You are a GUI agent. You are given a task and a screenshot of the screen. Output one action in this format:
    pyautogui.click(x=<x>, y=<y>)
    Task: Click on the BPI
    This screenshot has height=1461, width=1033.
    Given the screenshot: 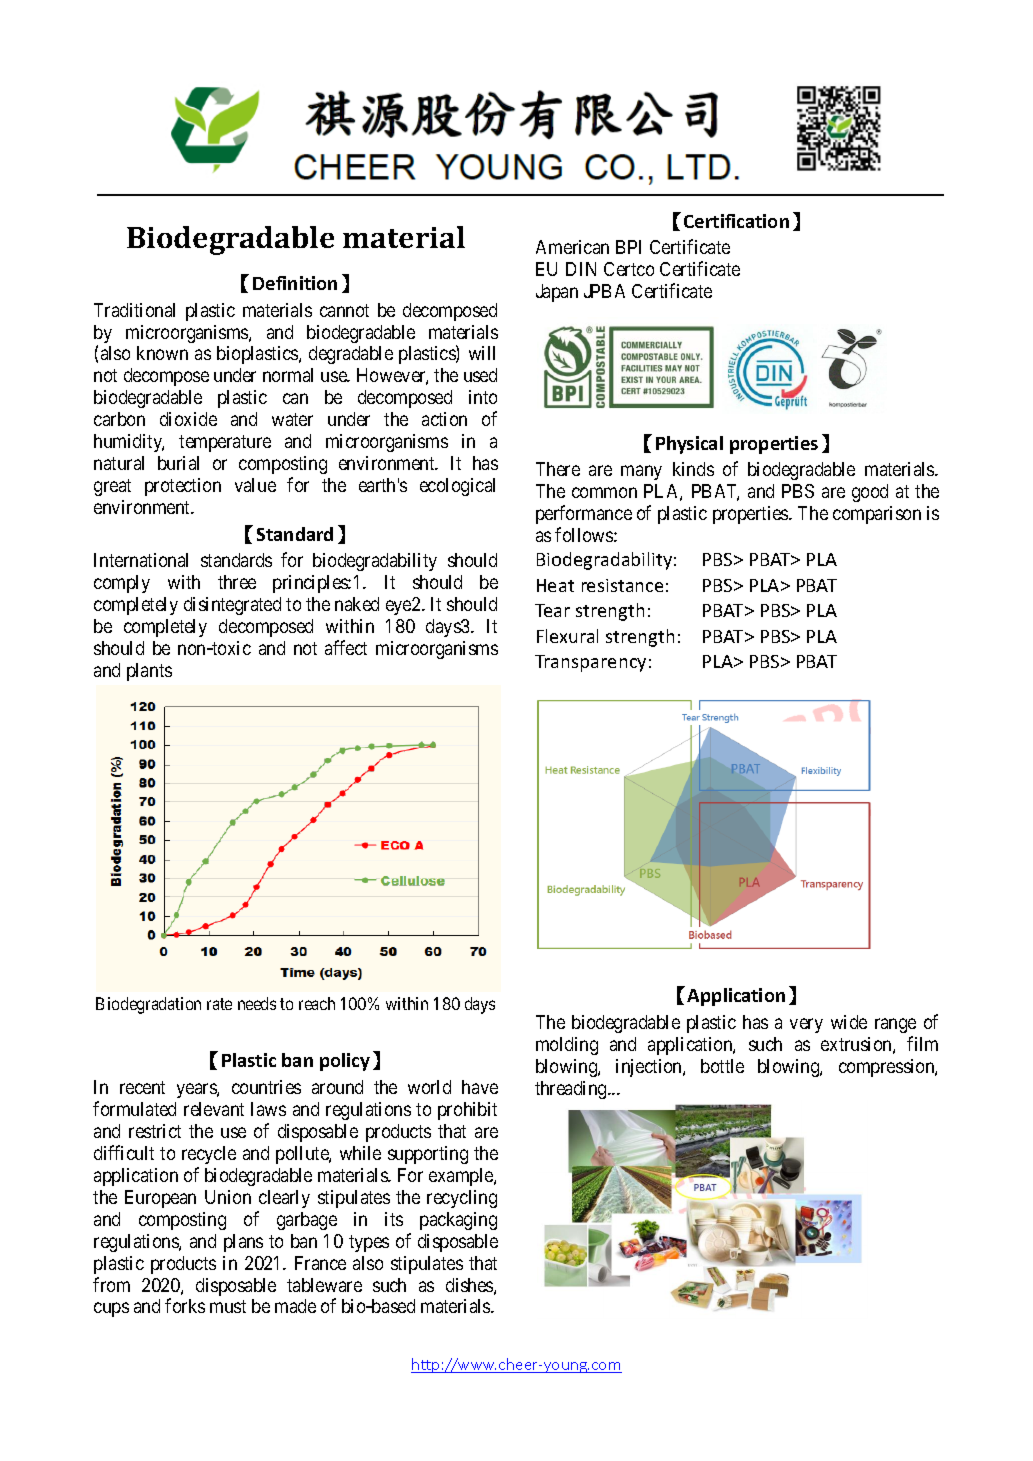 What is the action you would take?
    pyautogui.click(x=628, y=247)
